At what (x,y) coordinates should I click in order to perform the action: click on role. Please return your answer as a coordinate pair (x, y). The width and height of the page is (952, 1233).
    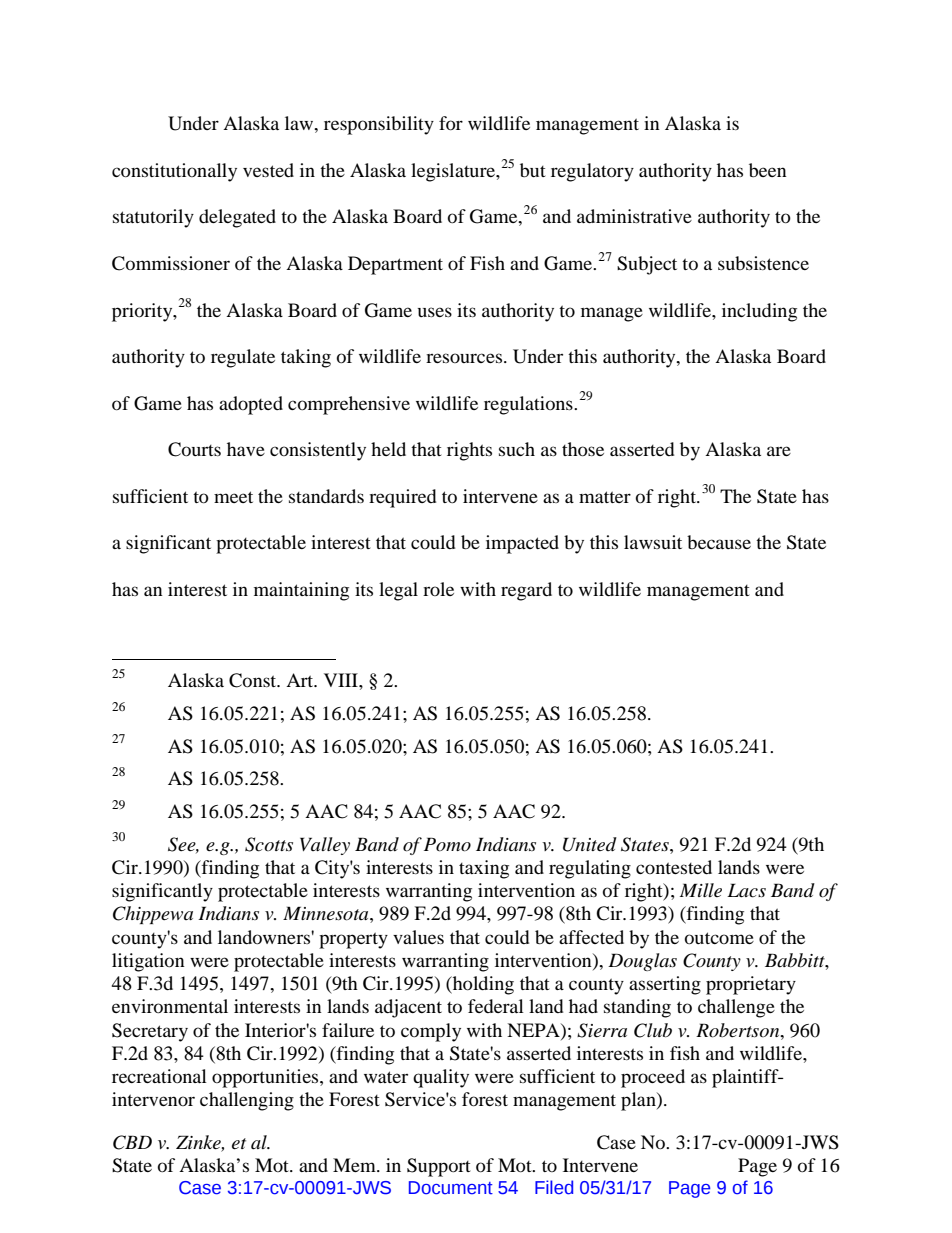
    Looking at the image, I should click on (438, 589).
